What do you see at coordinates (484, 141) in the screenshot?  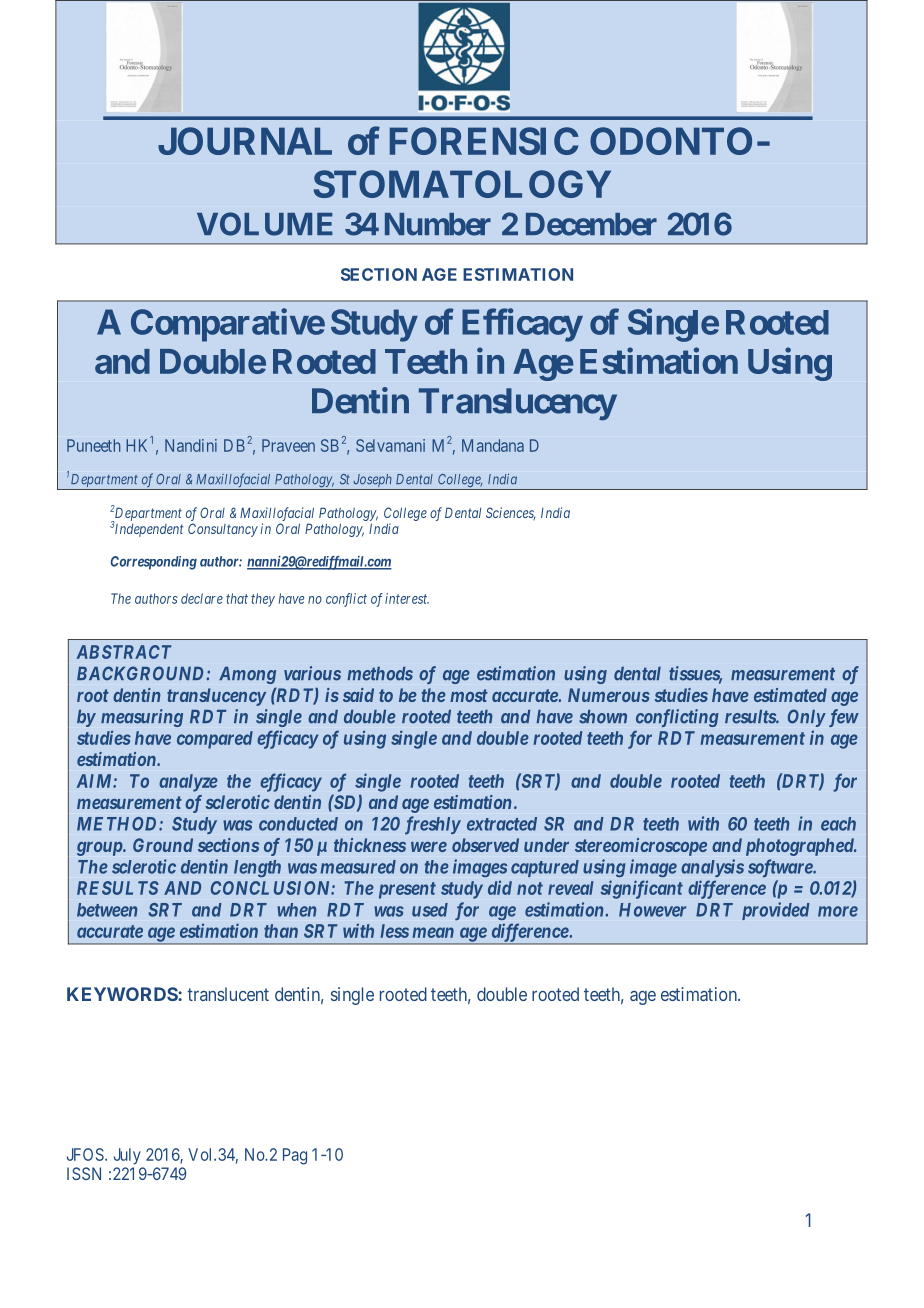 I see `FORENSIC` at bounding box center [484, 141].
